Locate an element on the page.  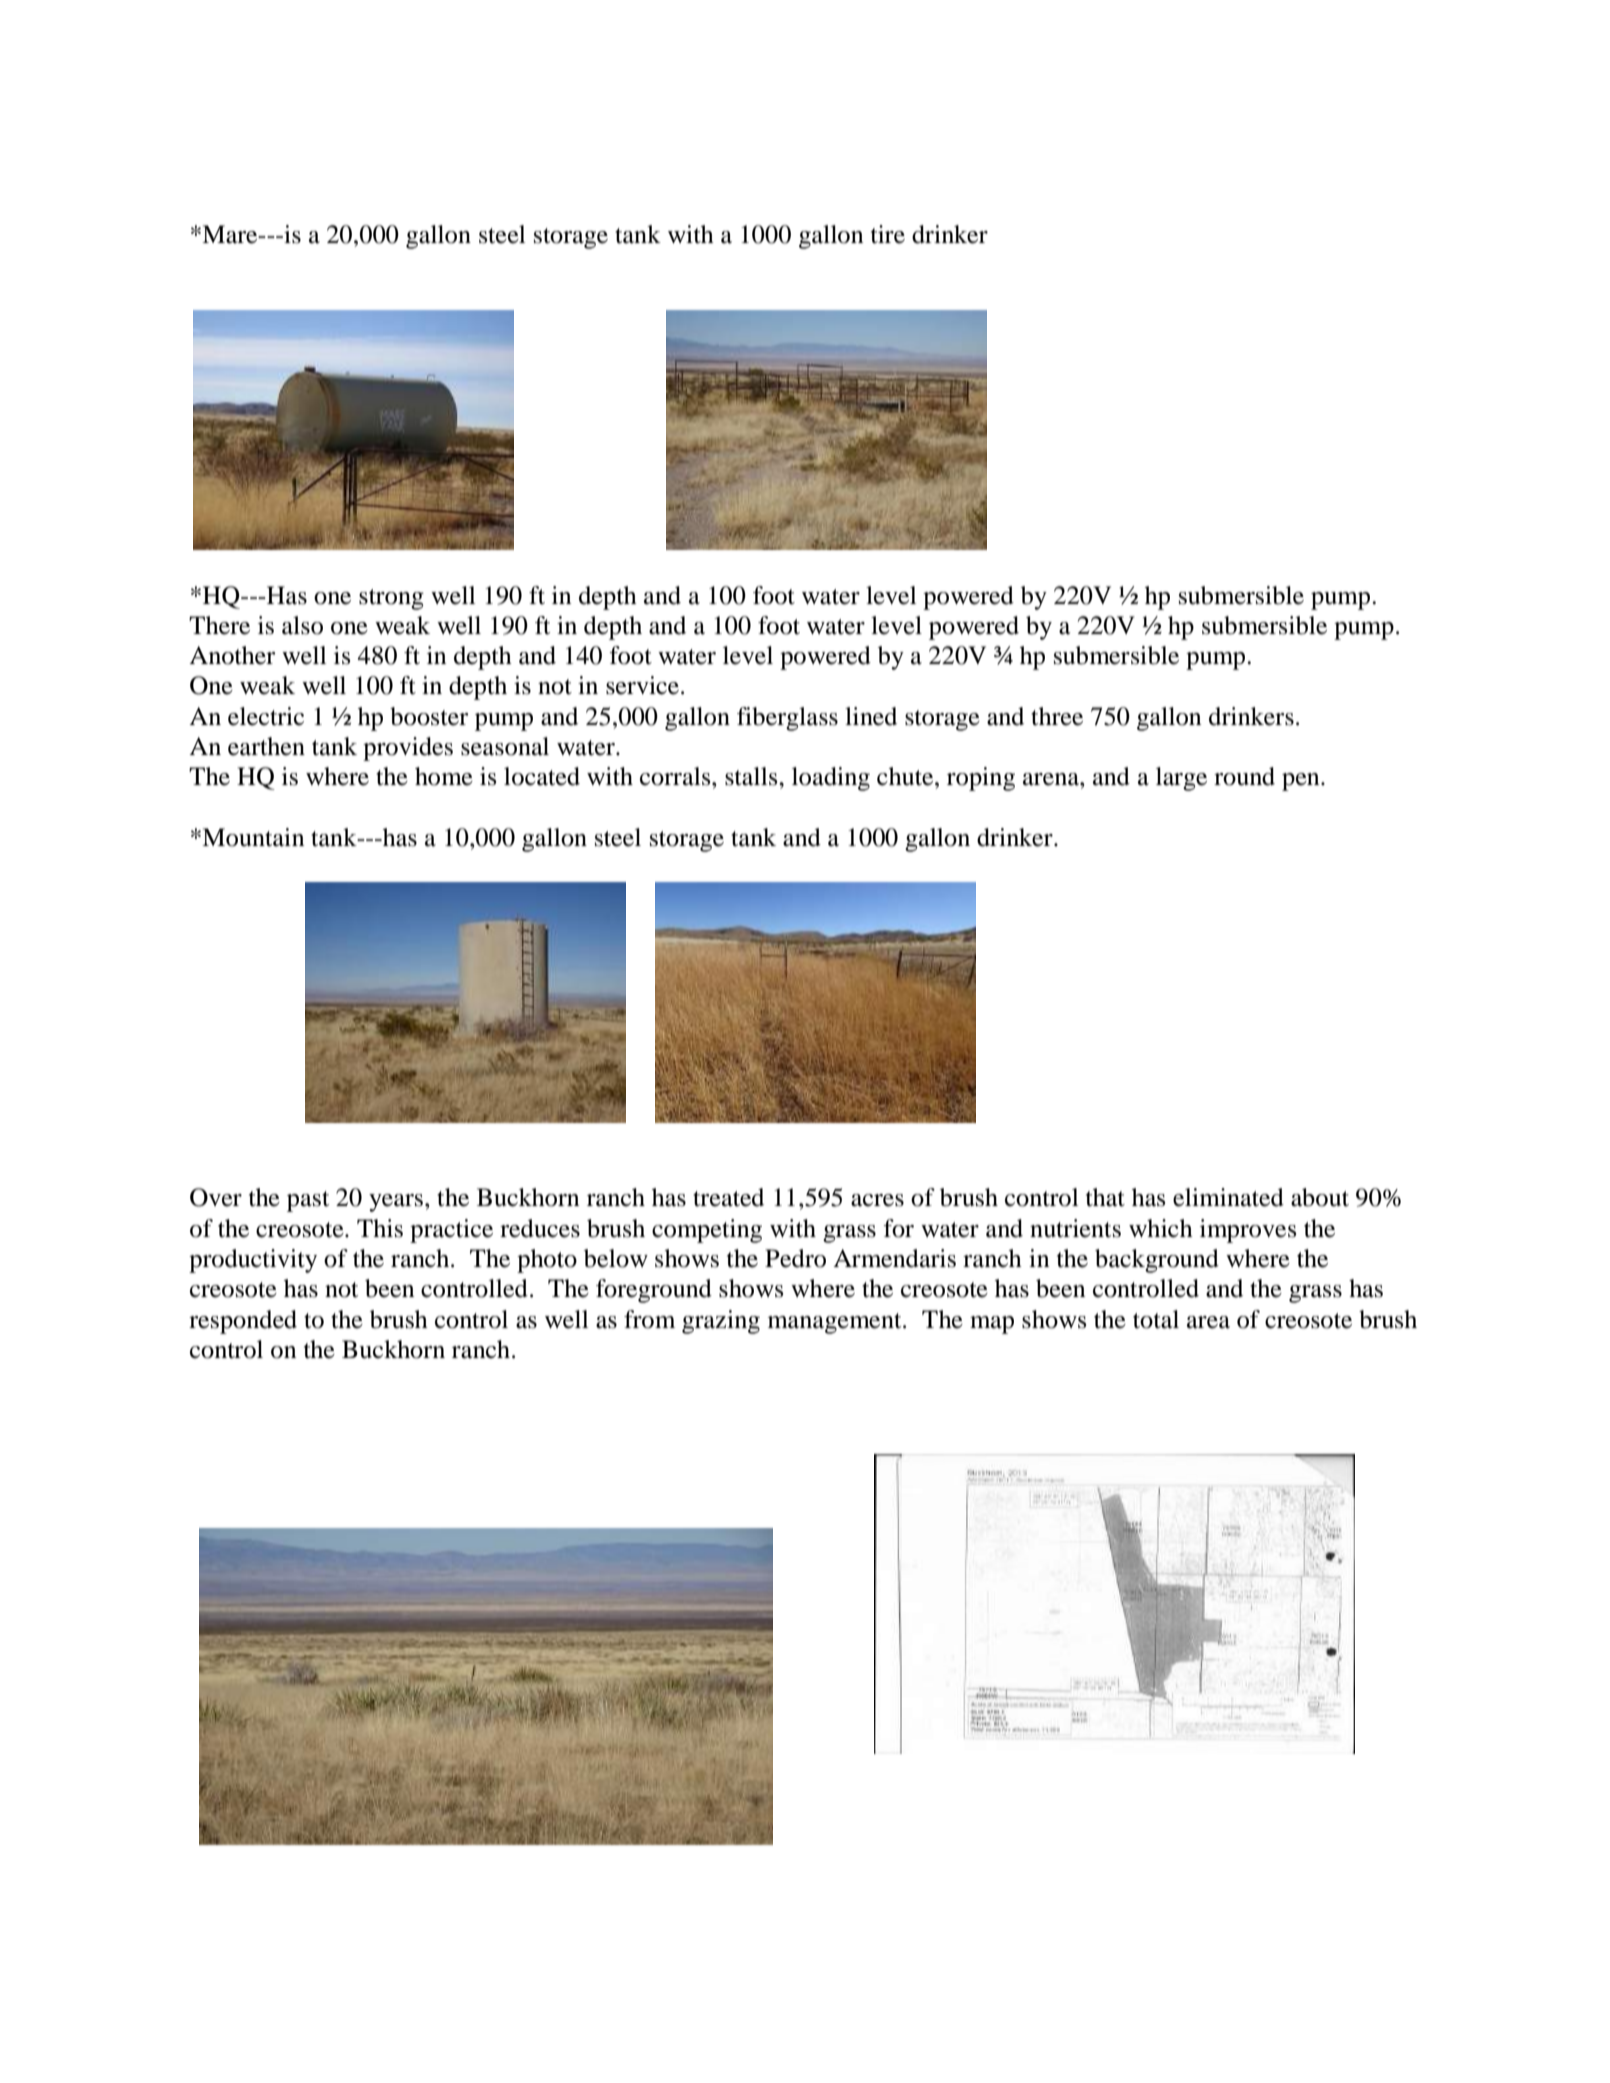
tire is located at coordinates (888, 234).
